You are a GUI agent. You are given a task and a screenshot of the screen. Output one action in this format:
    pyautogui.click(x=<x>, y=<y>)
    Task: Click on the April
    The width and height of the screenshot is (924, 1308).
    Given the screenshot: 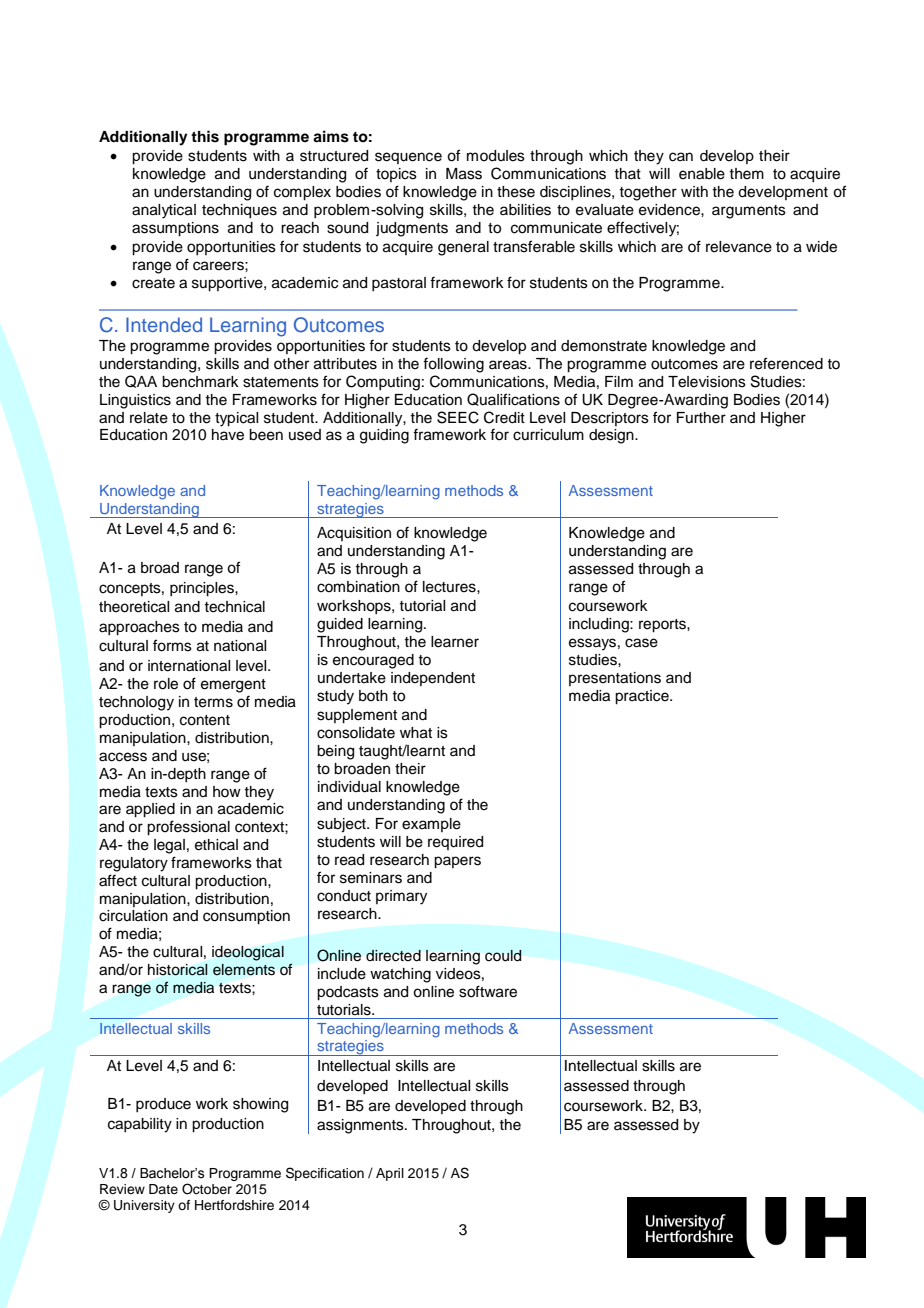 What is the action you would take?
    pyautogui.click(x=390, y=1174)
